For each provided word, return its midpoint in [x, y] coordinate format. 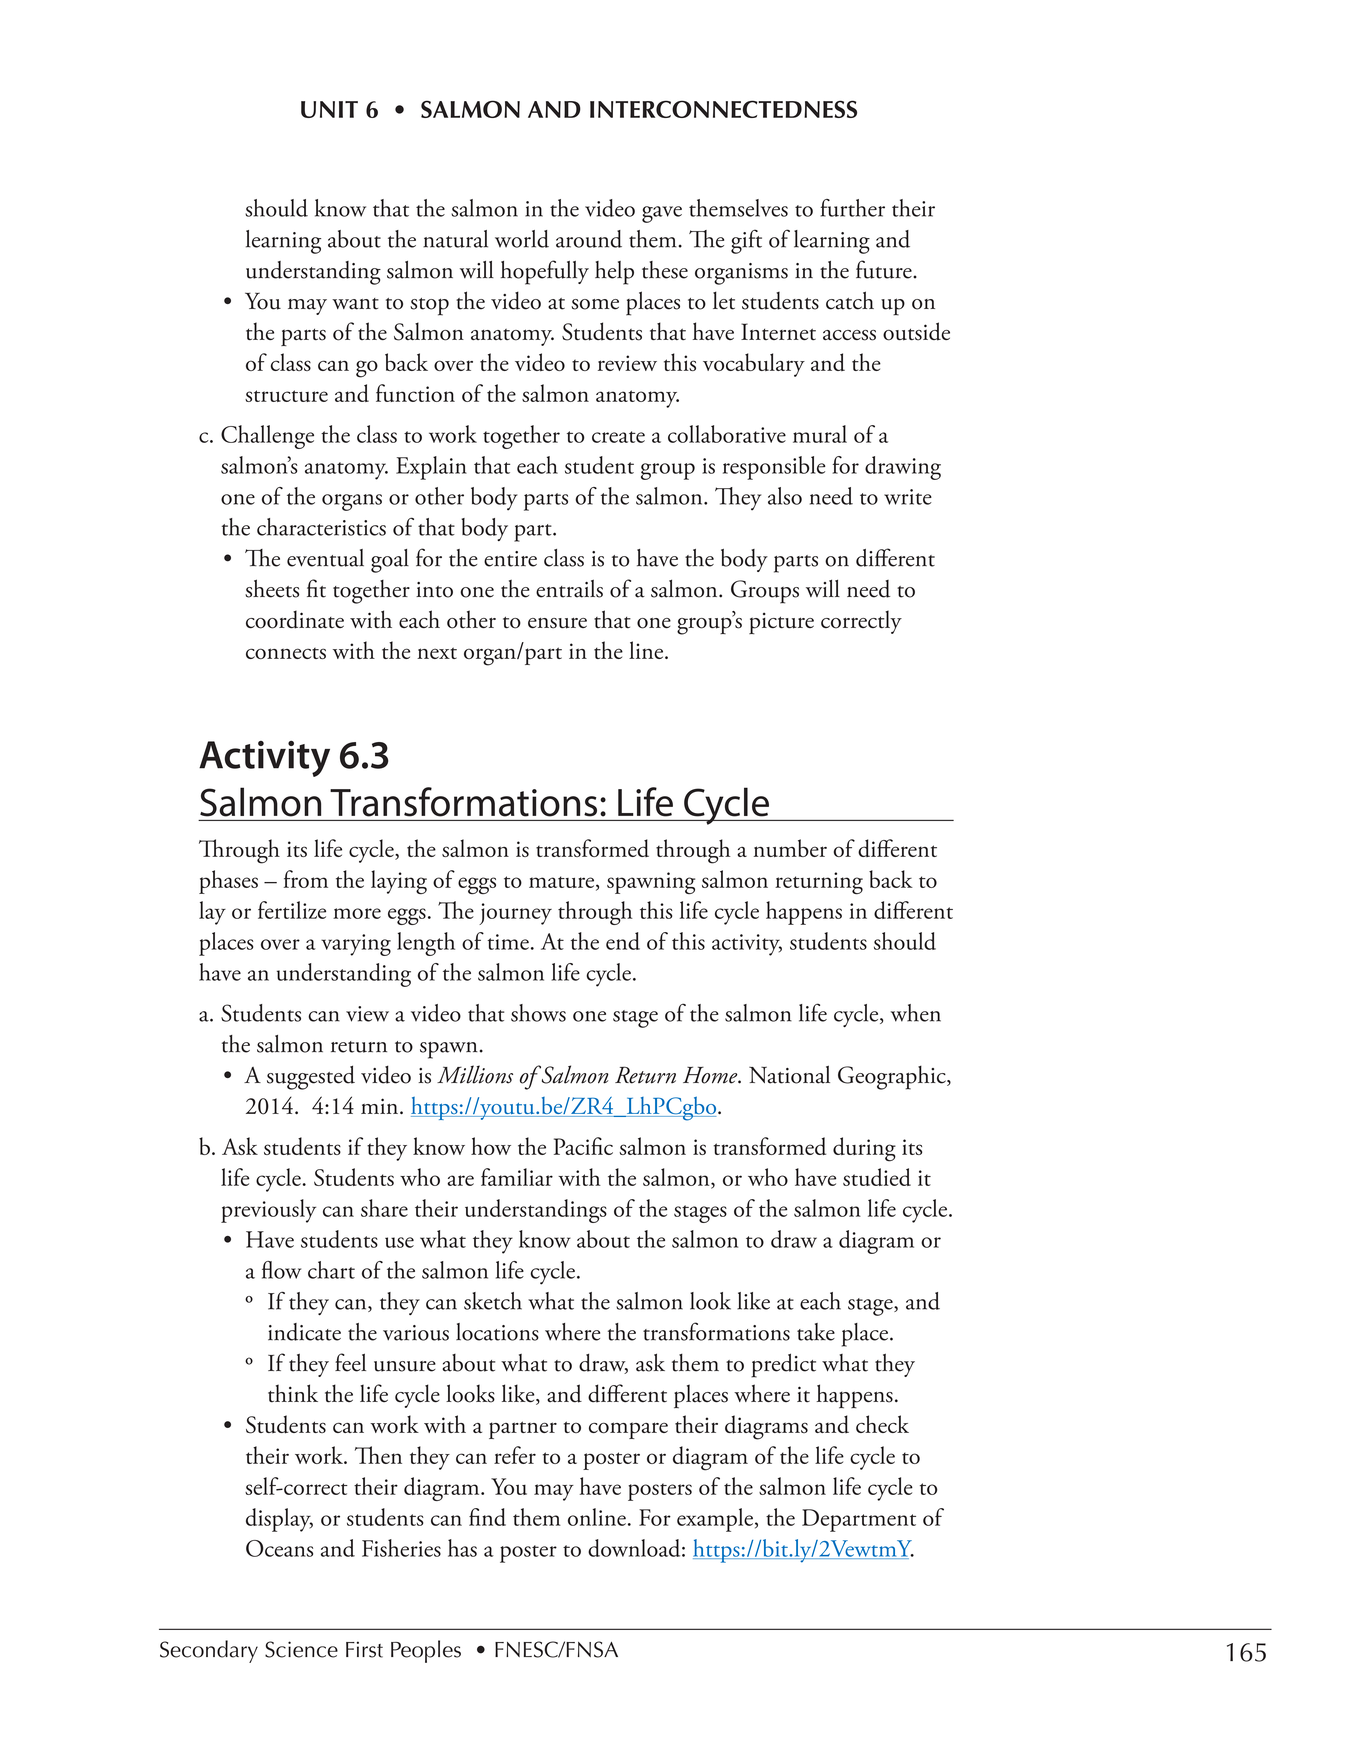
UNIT [329, 109]
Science [301, 1649]
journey [515, 914]
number [790, 848]
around [589, 239]
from [306, 879]
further [853, 208]
